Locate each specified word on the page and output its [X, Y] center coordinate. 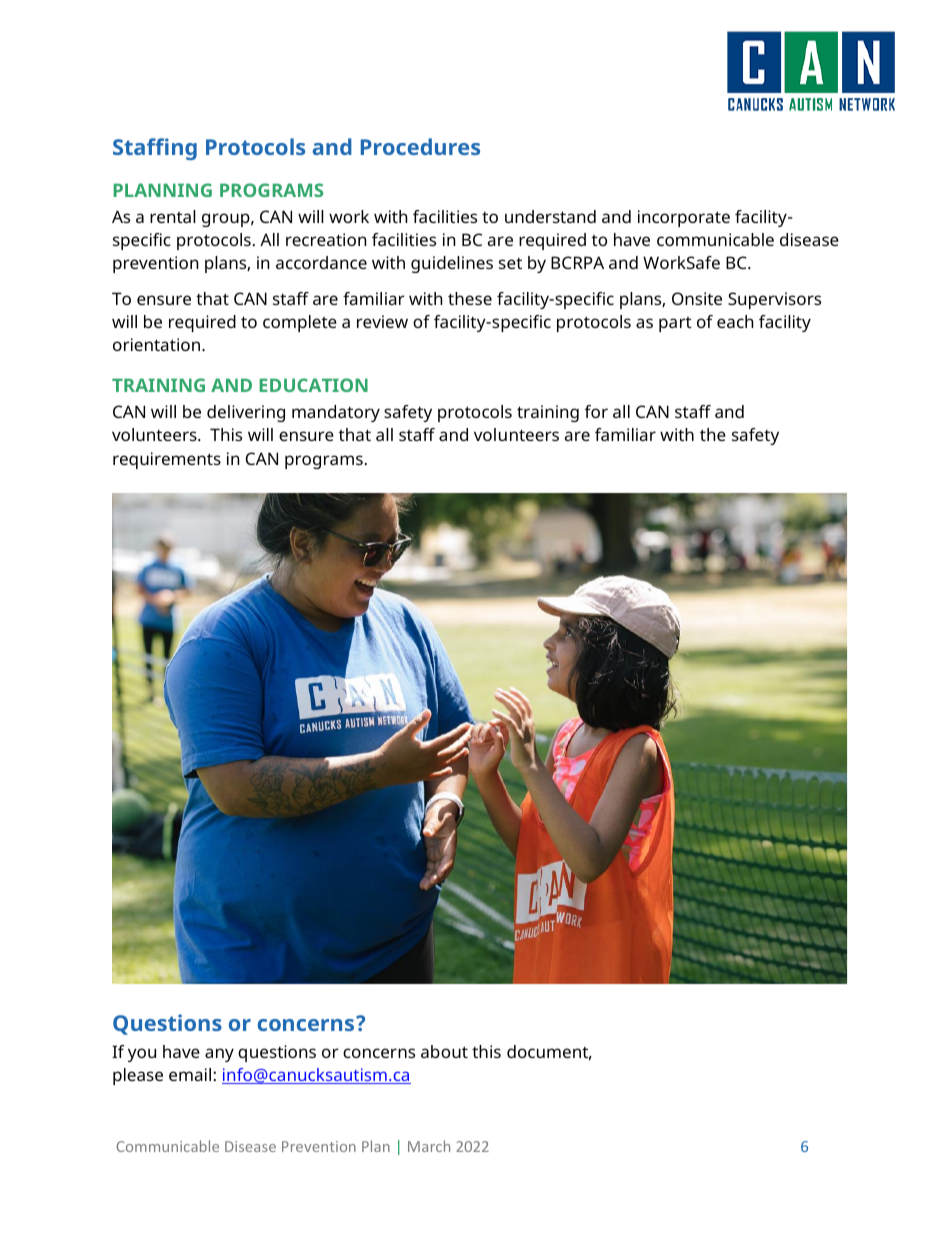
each [735, 321]
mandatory [336, 413]
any [219, 1055]
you [142, 1055]
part [675, 324]
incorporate [684, 218]
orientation [158, 344]
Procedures [420, 146]
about [444, 1051]
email [190, 1074]
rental [173, 216]
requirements [167, 460]
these [470, 298]
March [429, 1146]
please [138, 1076]
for [596, 411]
